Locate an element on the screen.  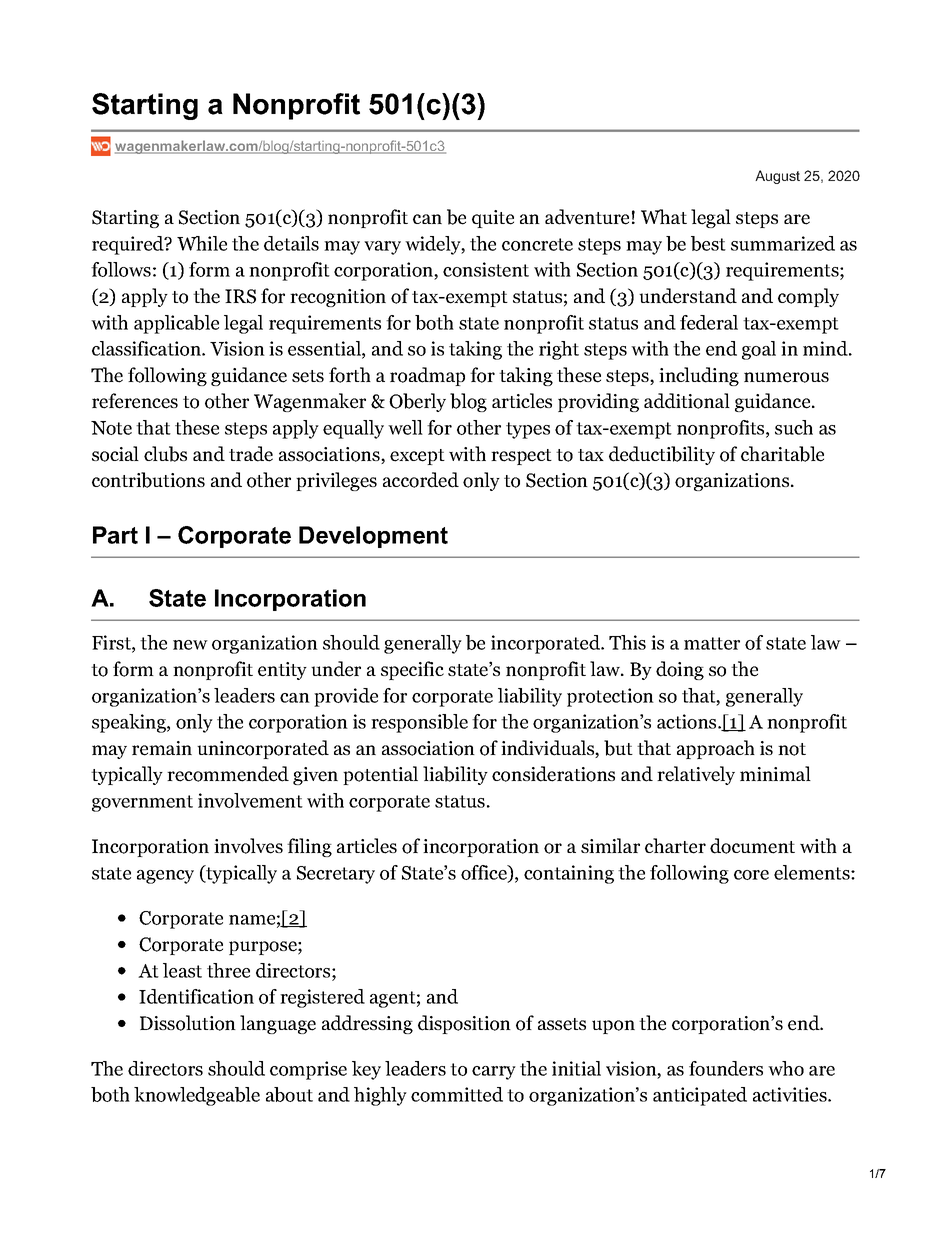
roadmap is located at coordinates (427, 376).
